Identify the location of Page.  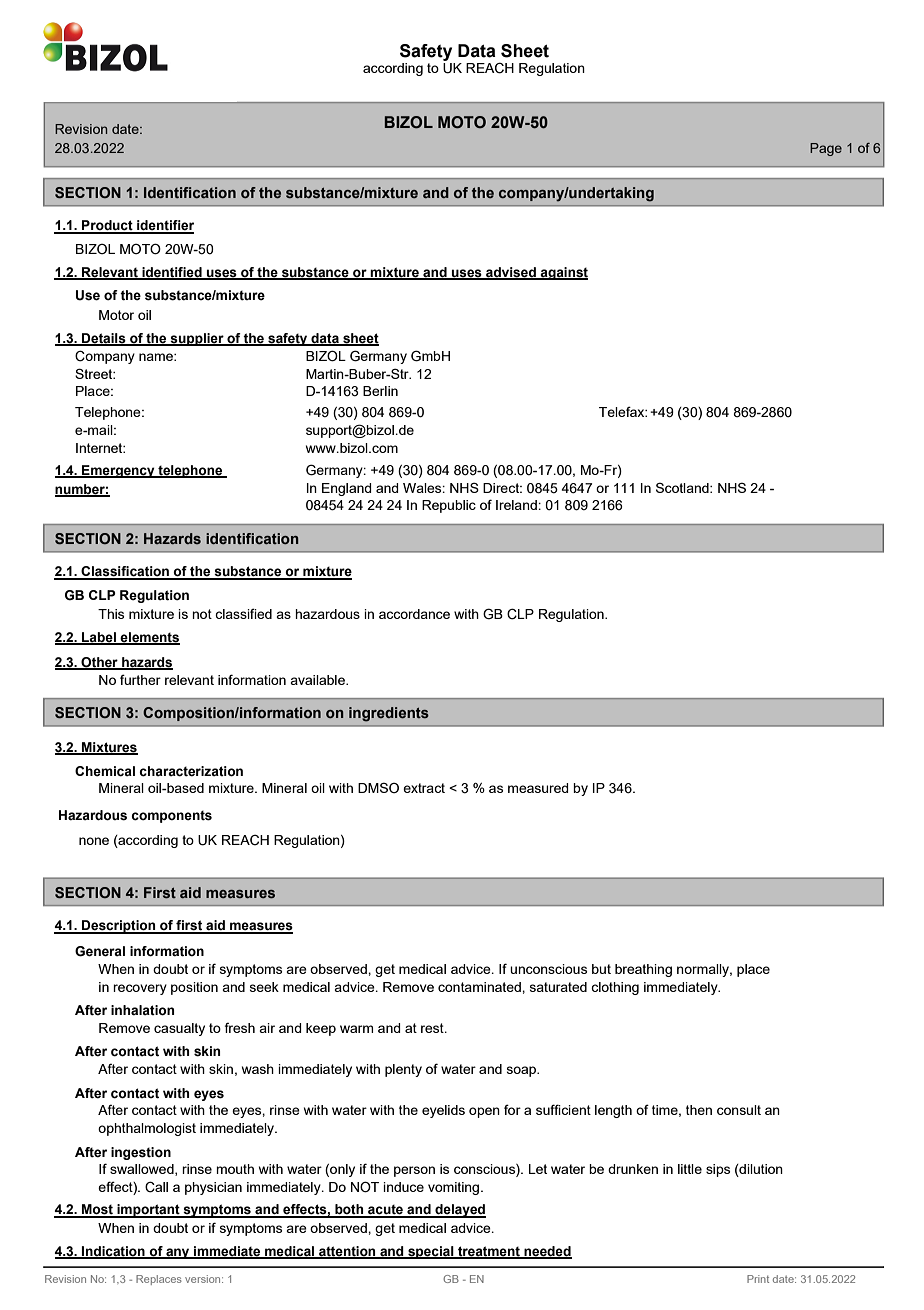
(826, 149).
